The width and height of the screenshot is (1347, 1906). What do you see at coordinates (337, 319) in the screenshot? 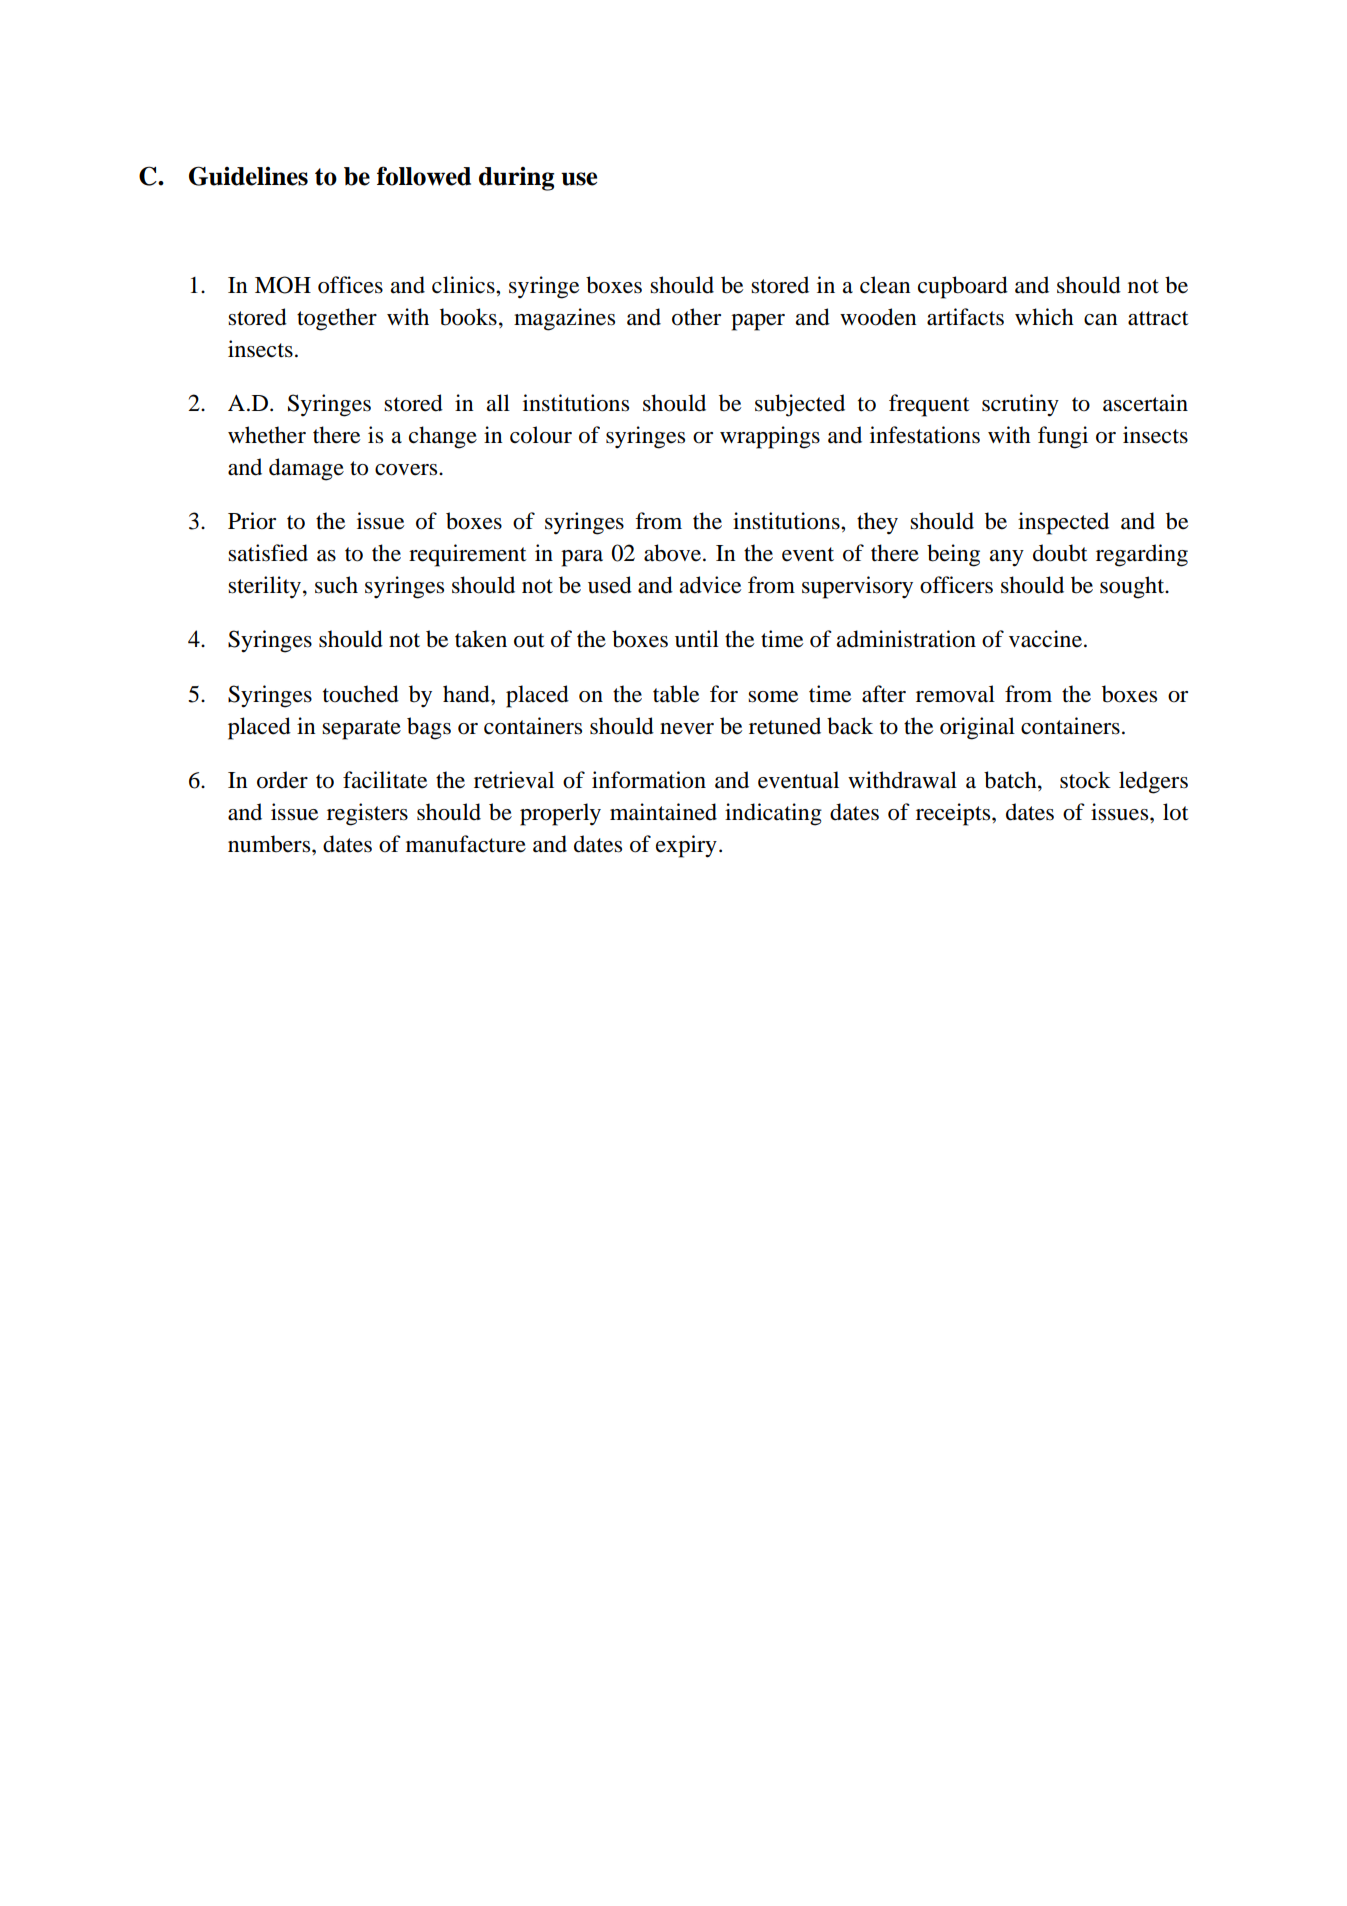
I see `together` at bounding box center [337, 319].
